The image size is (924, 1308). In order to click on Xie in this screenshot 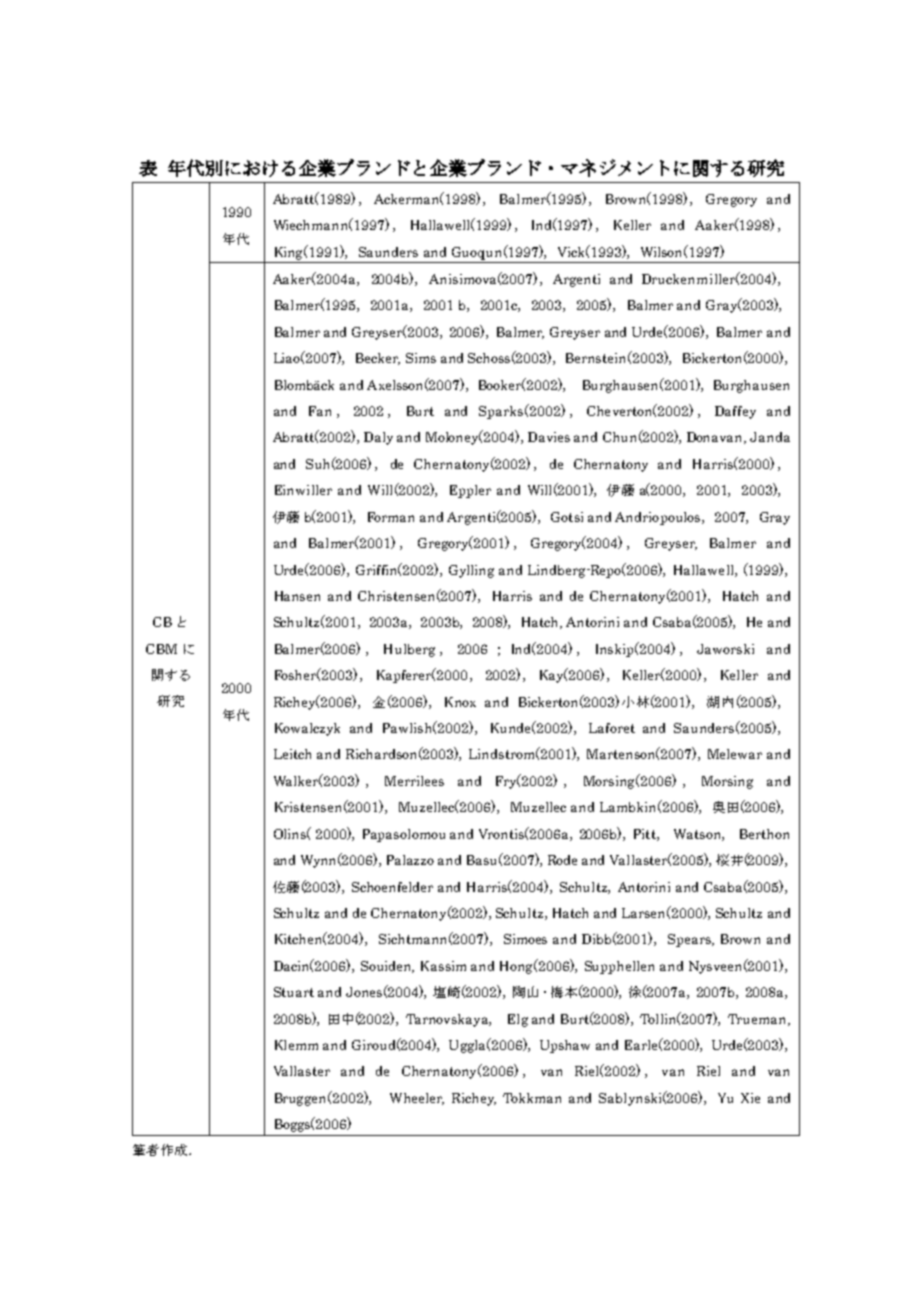, I will do `click(750, 1098)`.
